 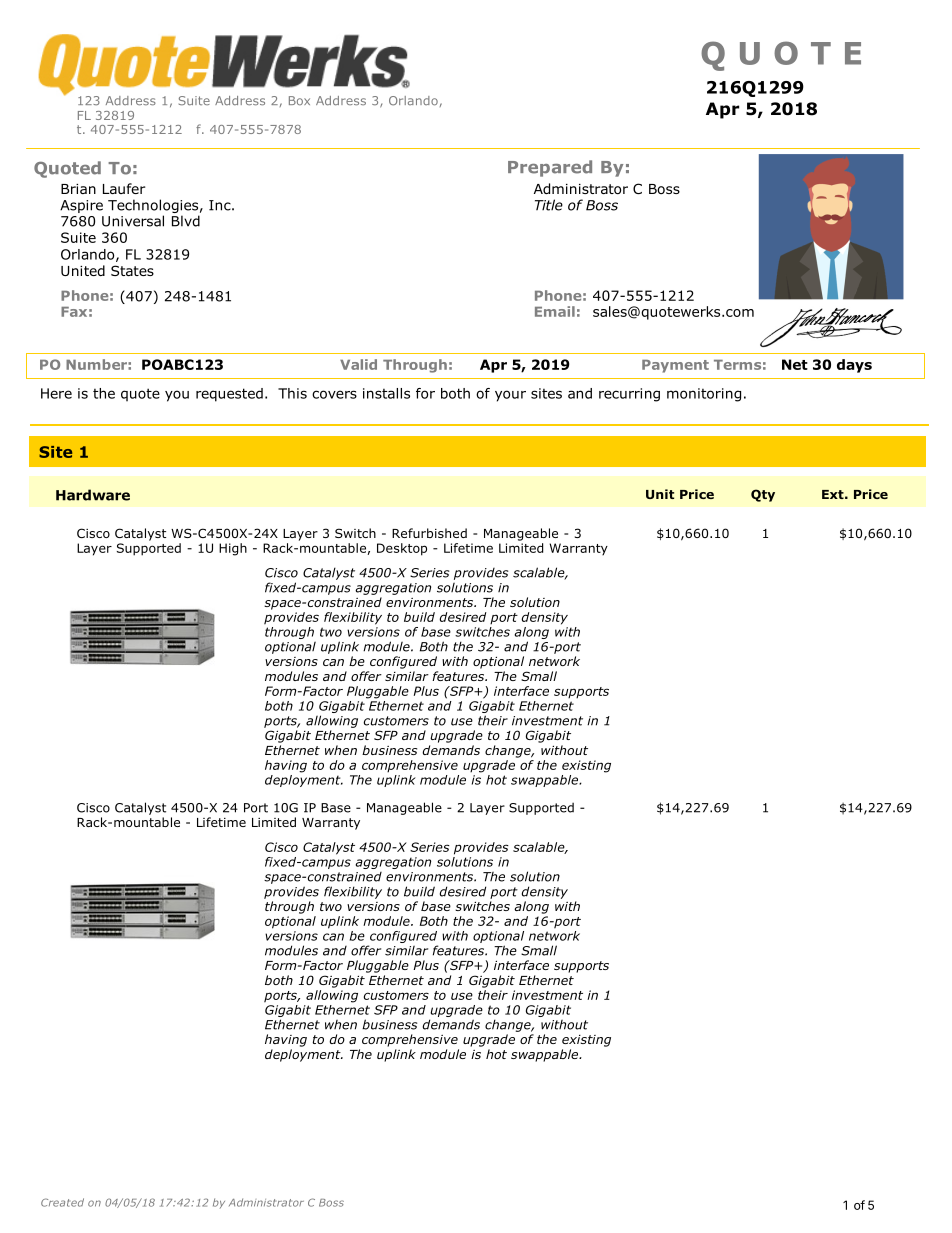 What do you see at coordinates (62, 1202) in the screenshot?
I see `Created` at bounding box center [62, 1202].
